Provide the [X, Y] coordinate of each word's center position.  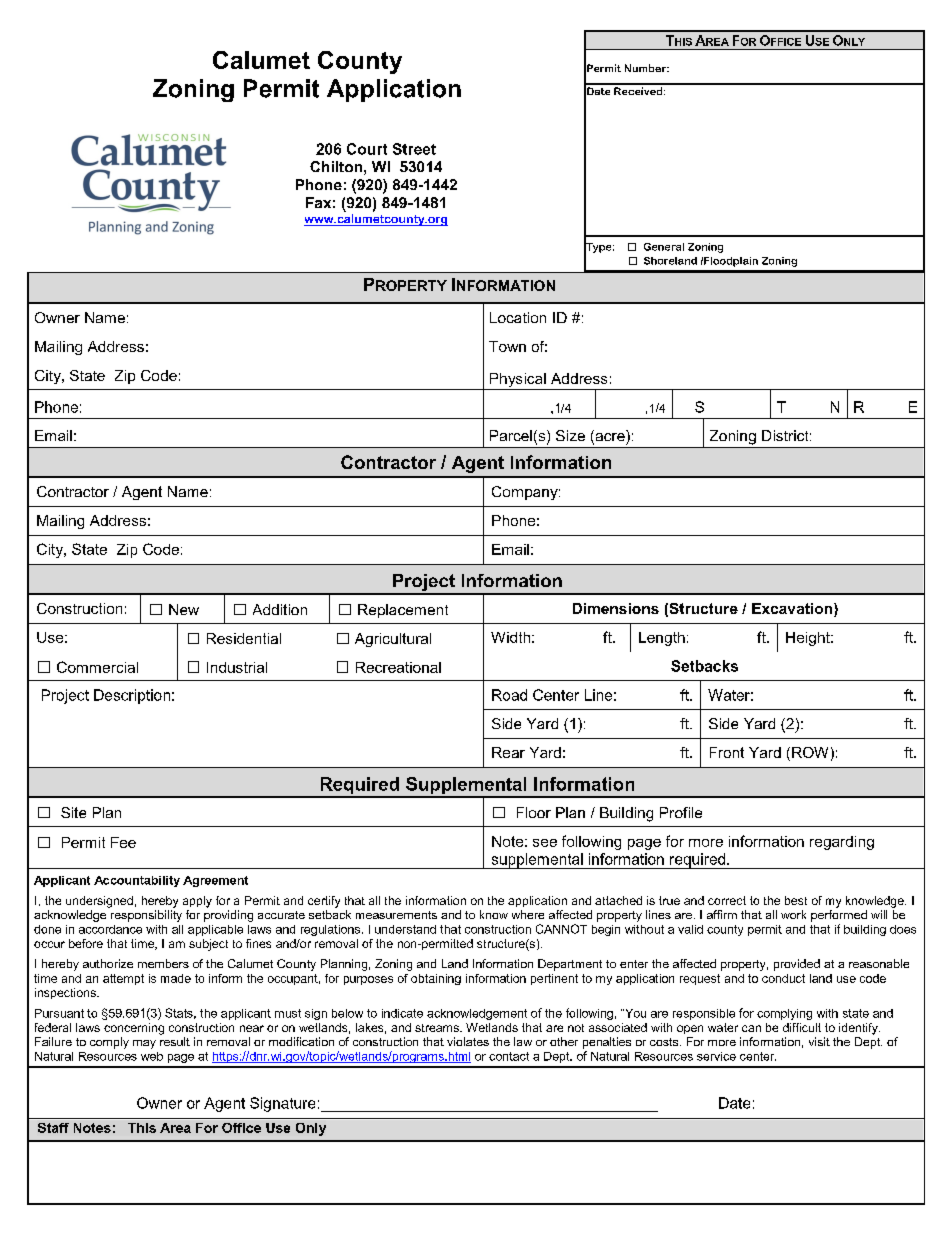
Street [414, 149]
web [152, 1056]
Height [809, 639]
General [664, 247]
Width [510, 637]
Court [367, 149]
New [184, 609]
